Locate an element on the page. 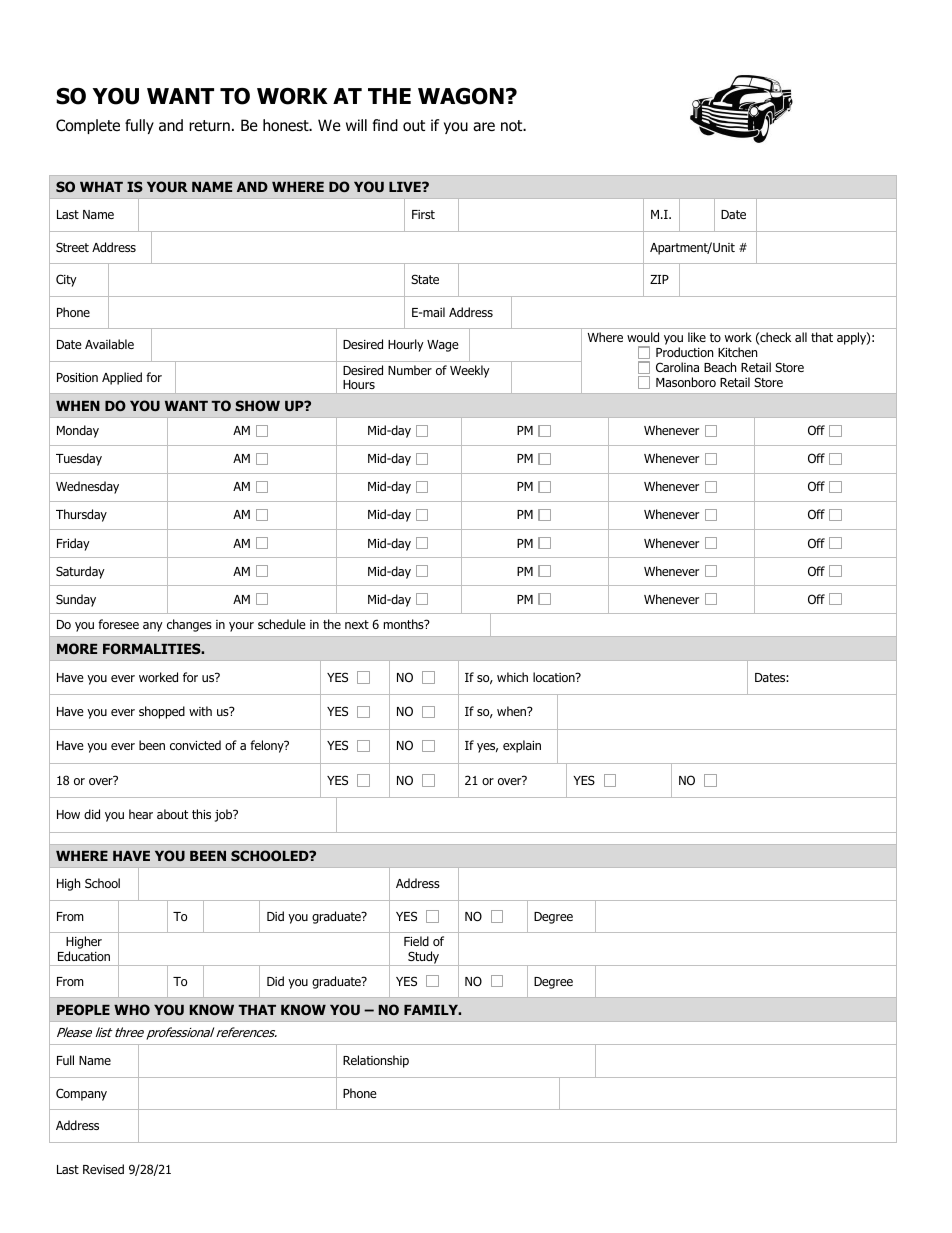 Image resolution: width=952 pixels, height=1233 pixels. not is located at coordinates (513, 126).
